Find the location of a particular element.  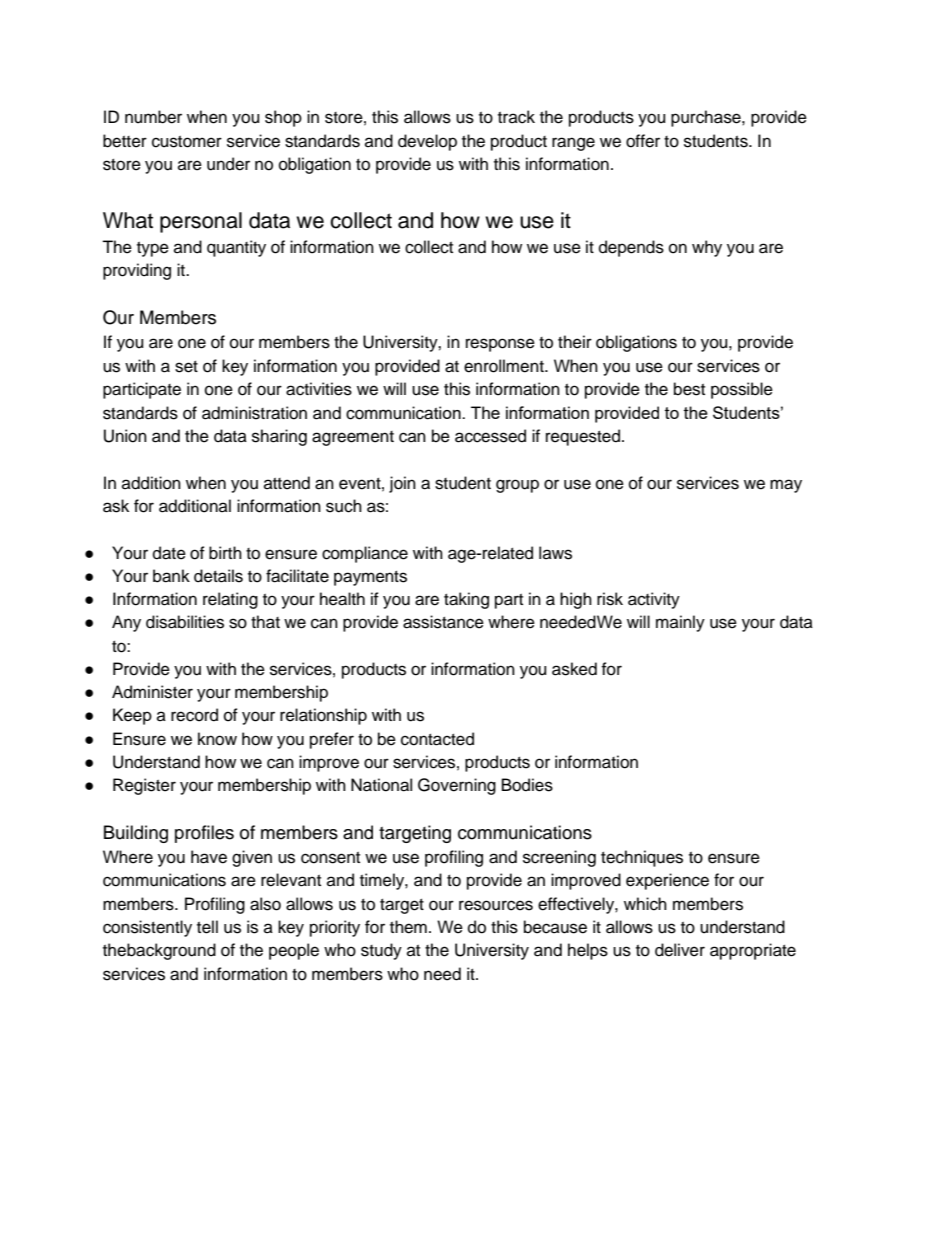

Administer is located at coordinates (152, 692).
